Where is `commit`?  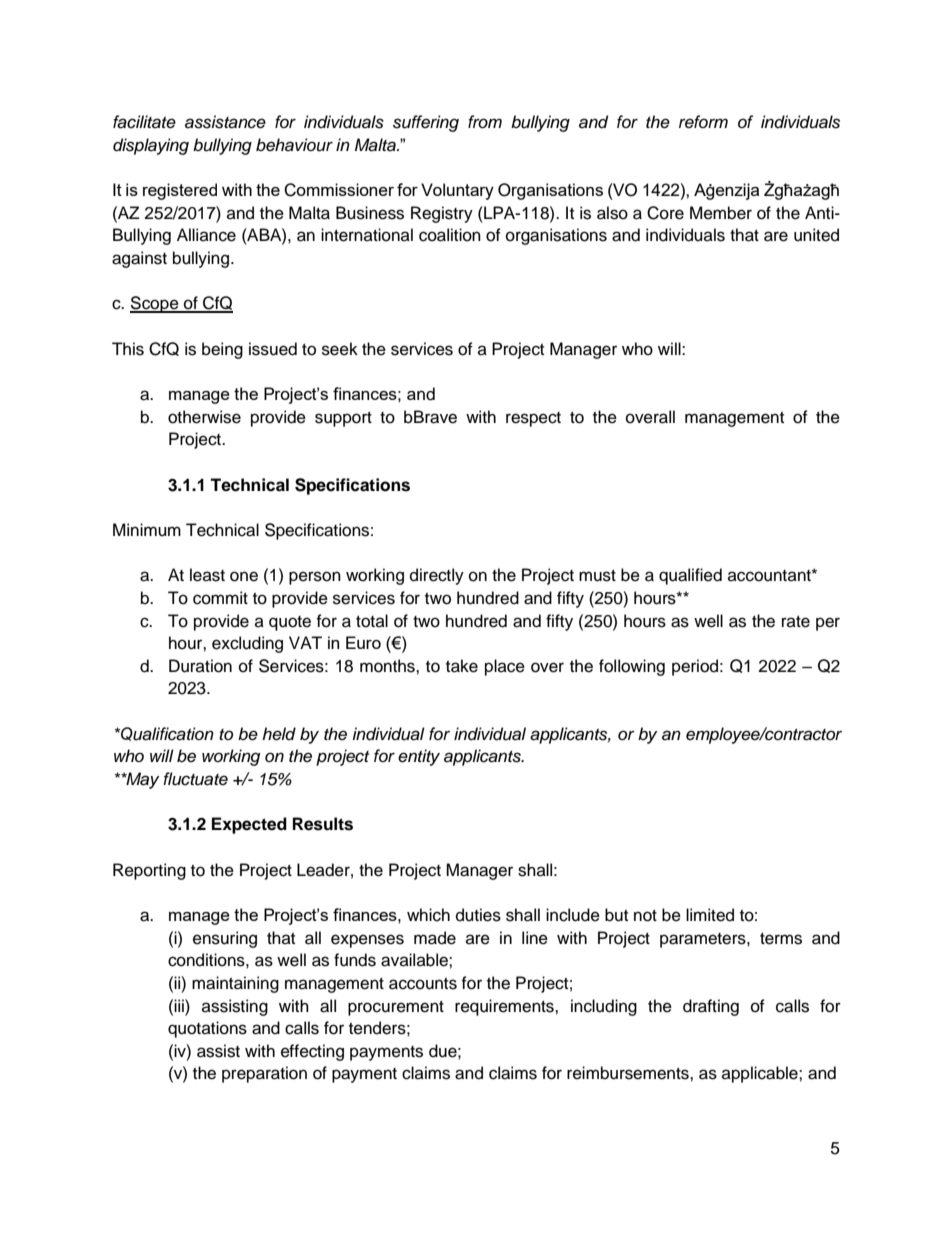 commit is located at coordinates (220, 598).
